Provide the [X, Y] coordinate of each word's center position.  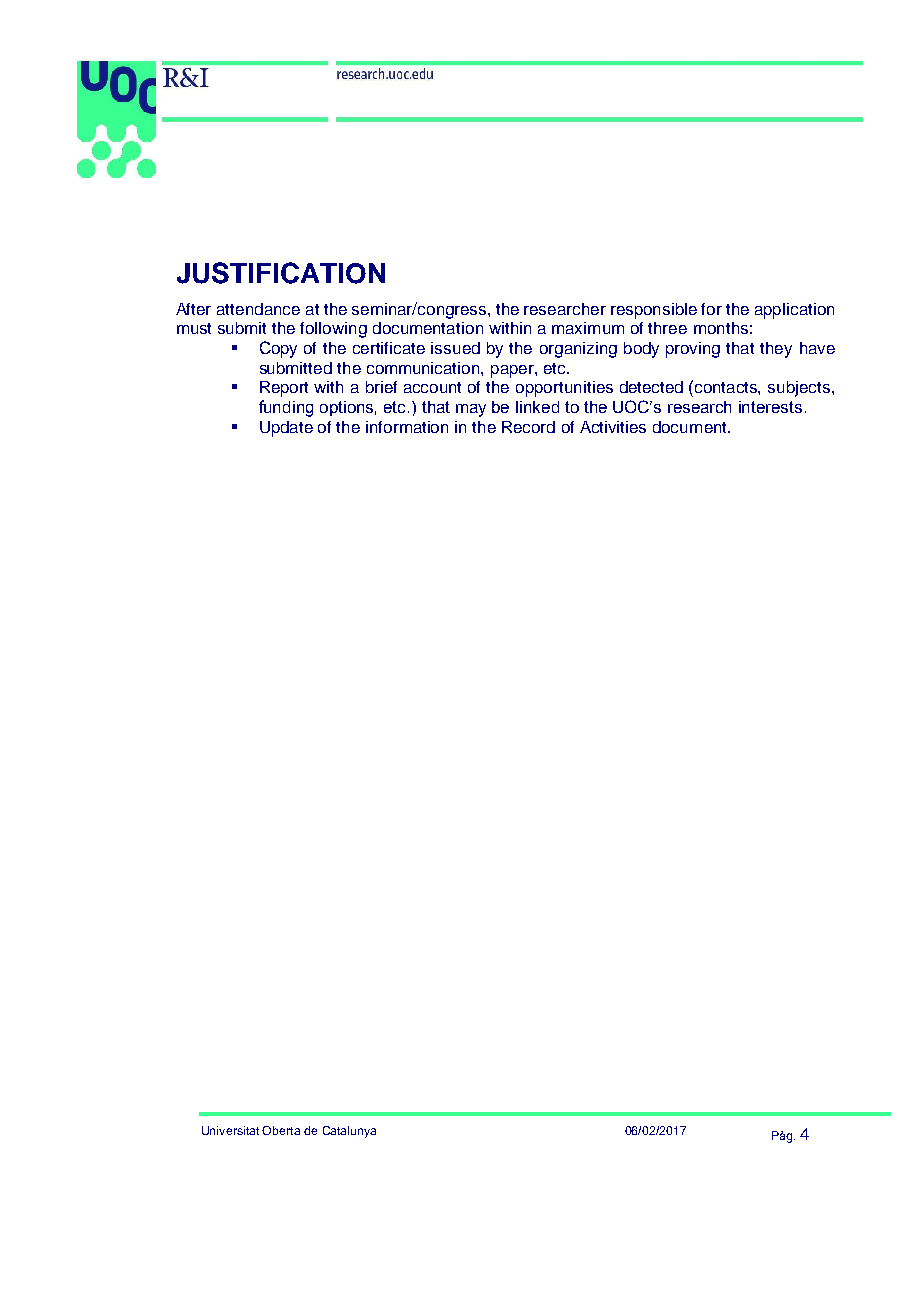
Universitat [230, 1130]
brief [381, 387]
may [471, 410]
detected [651, 387]
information [407, 427]
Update [286, 429]
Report [284, 389]
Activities [613, 427]
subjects [800, 389]
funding [286, 408]
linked [537, 407]
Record [528, 427]
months [721, 328]
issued [455, 348]
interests [770, 407]
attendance [258, 309]
